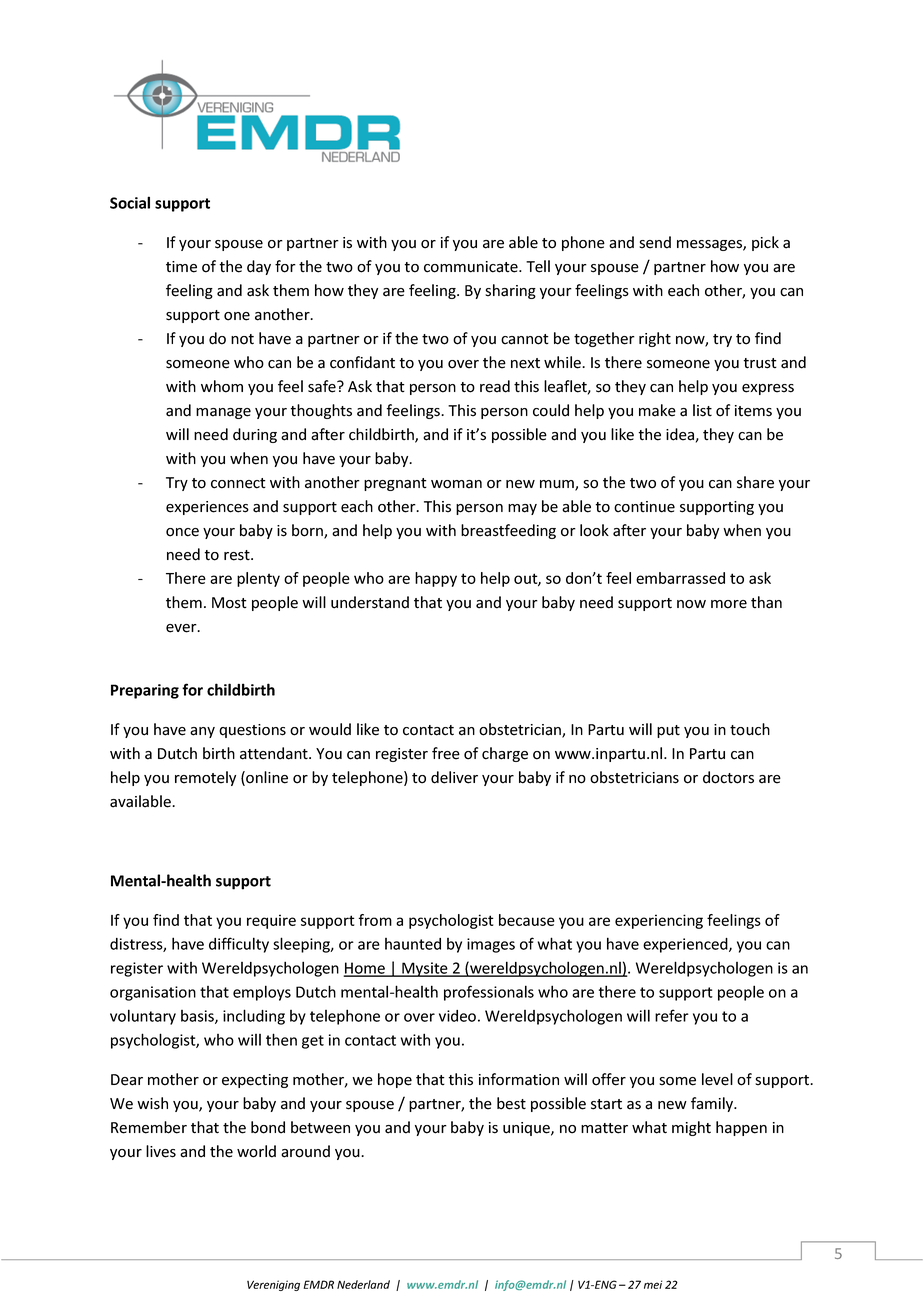 The width and height of the screenshot is (924, 1308). What do you see at coordinates (457, 1016) in the screenshot?
I see `video` at bounding box center [457, 1016].
